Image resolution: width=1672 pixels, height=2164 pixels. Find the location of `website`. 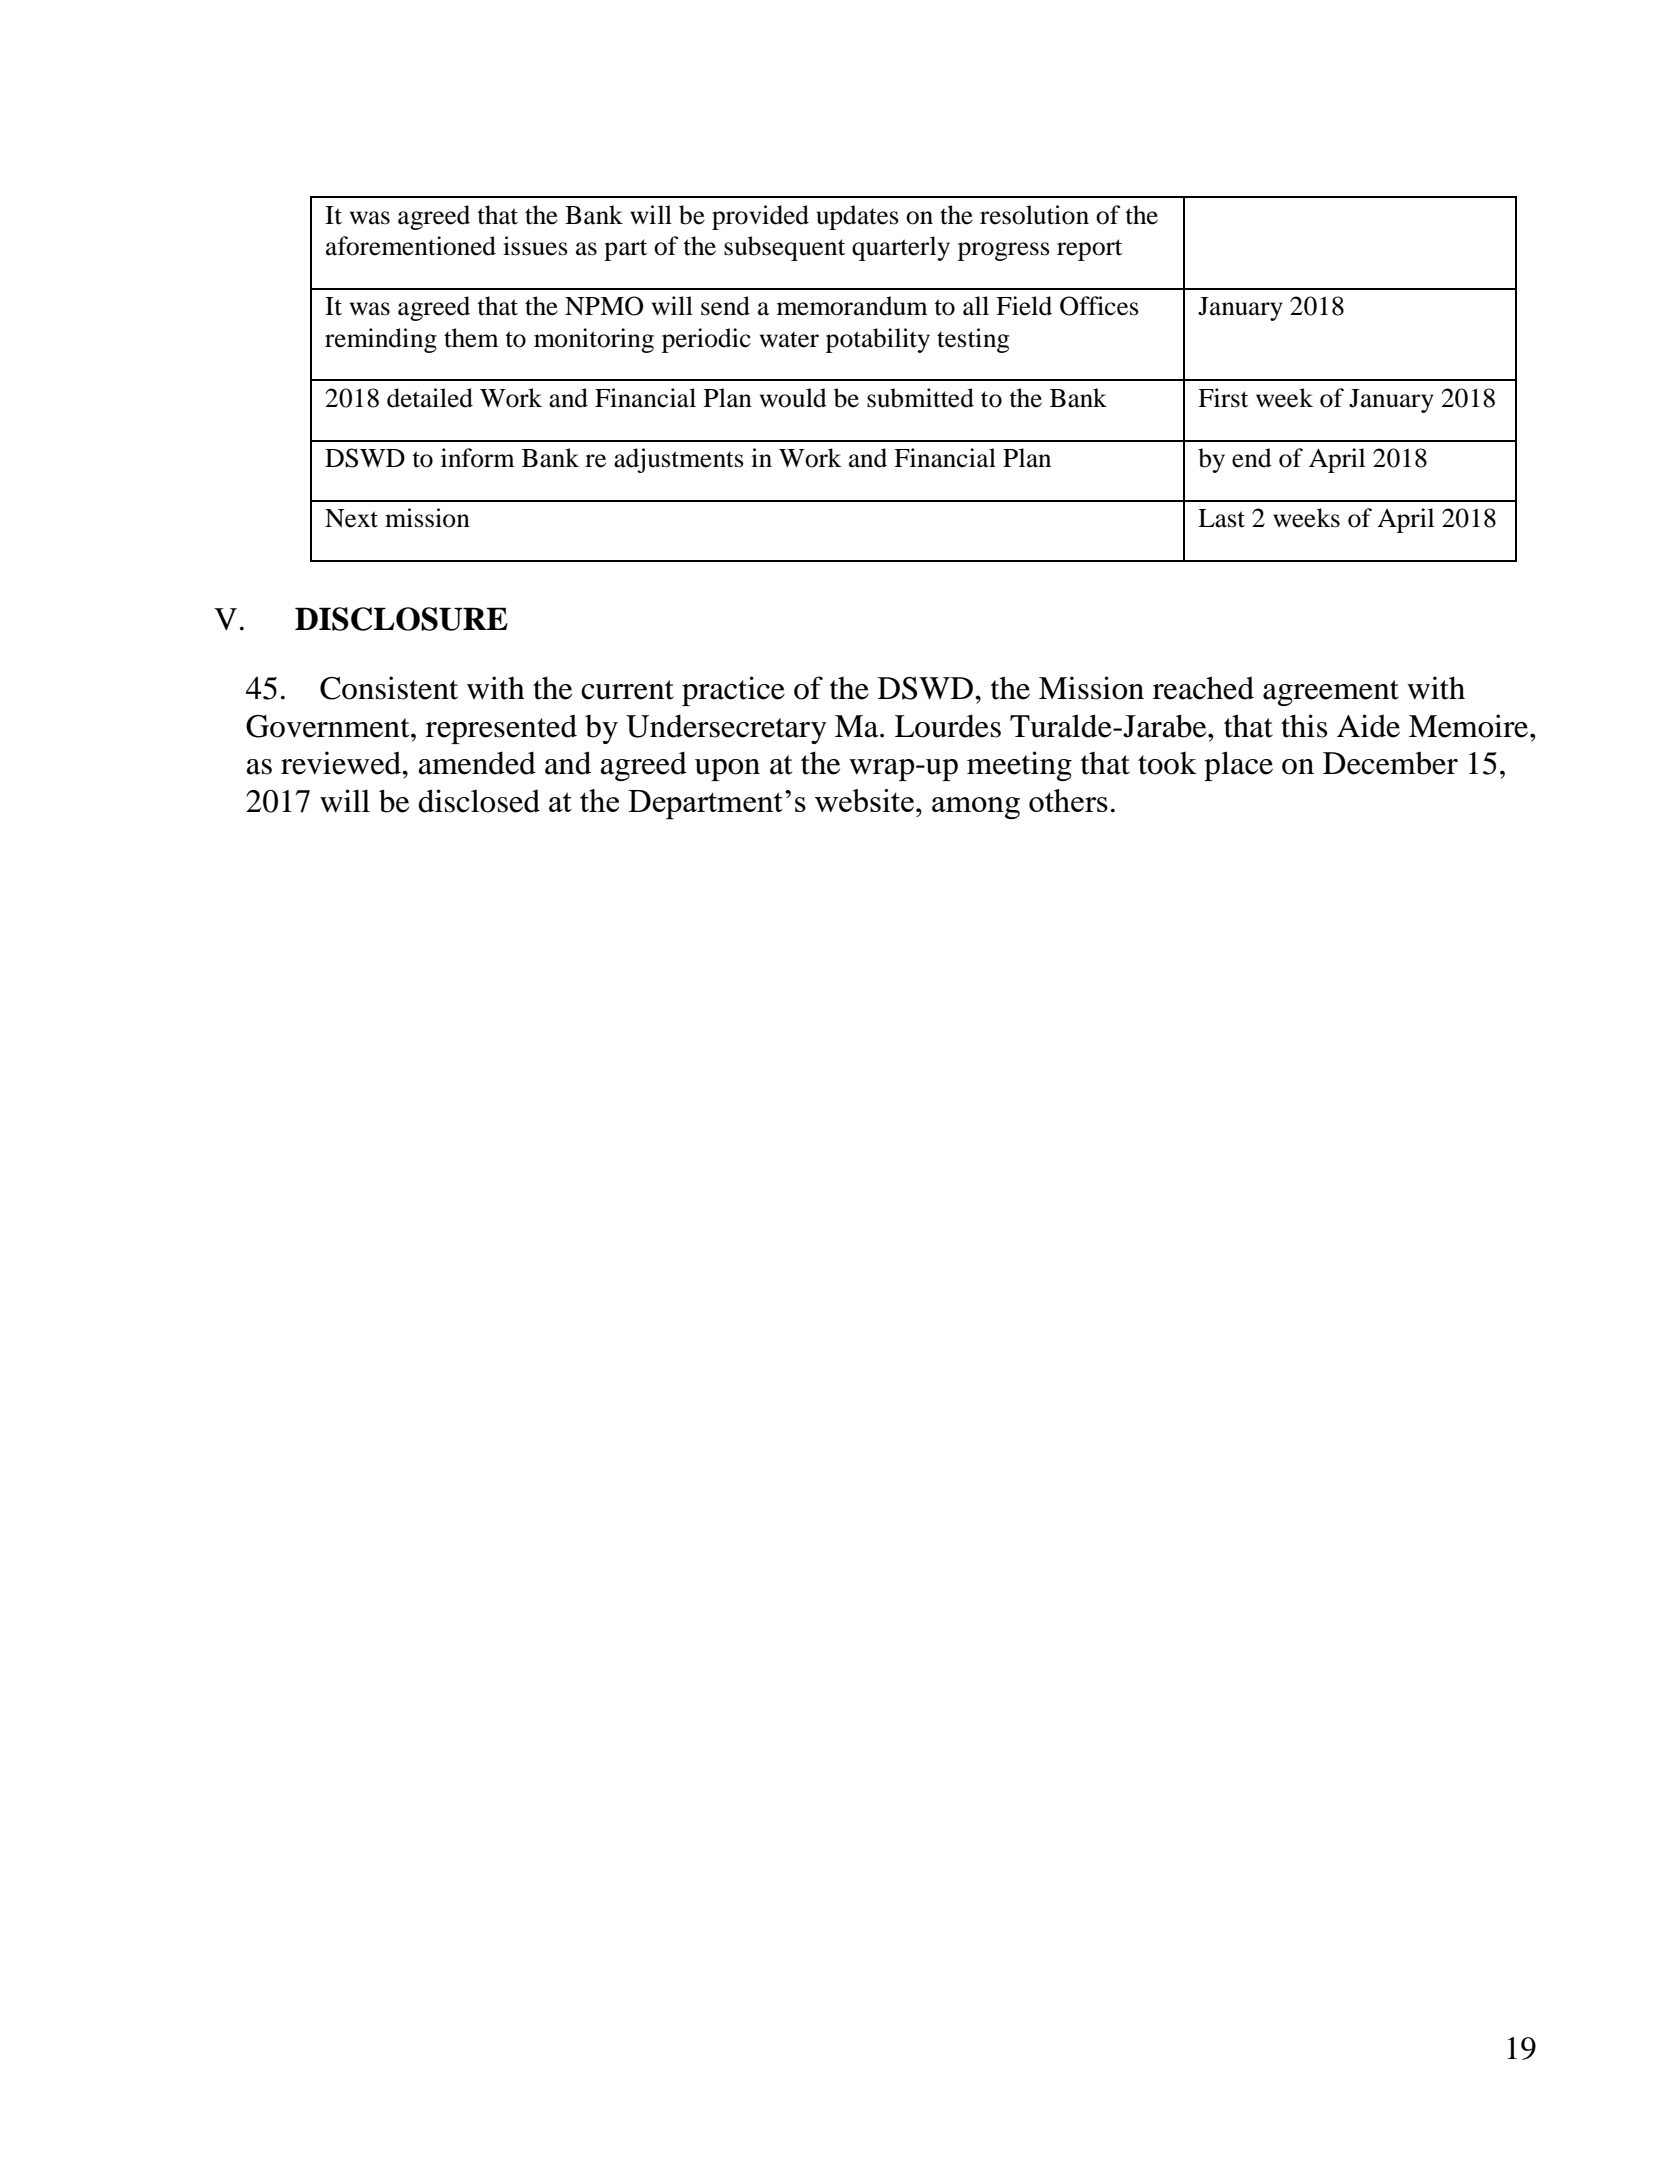

website is located at coordinates (864, 800).
